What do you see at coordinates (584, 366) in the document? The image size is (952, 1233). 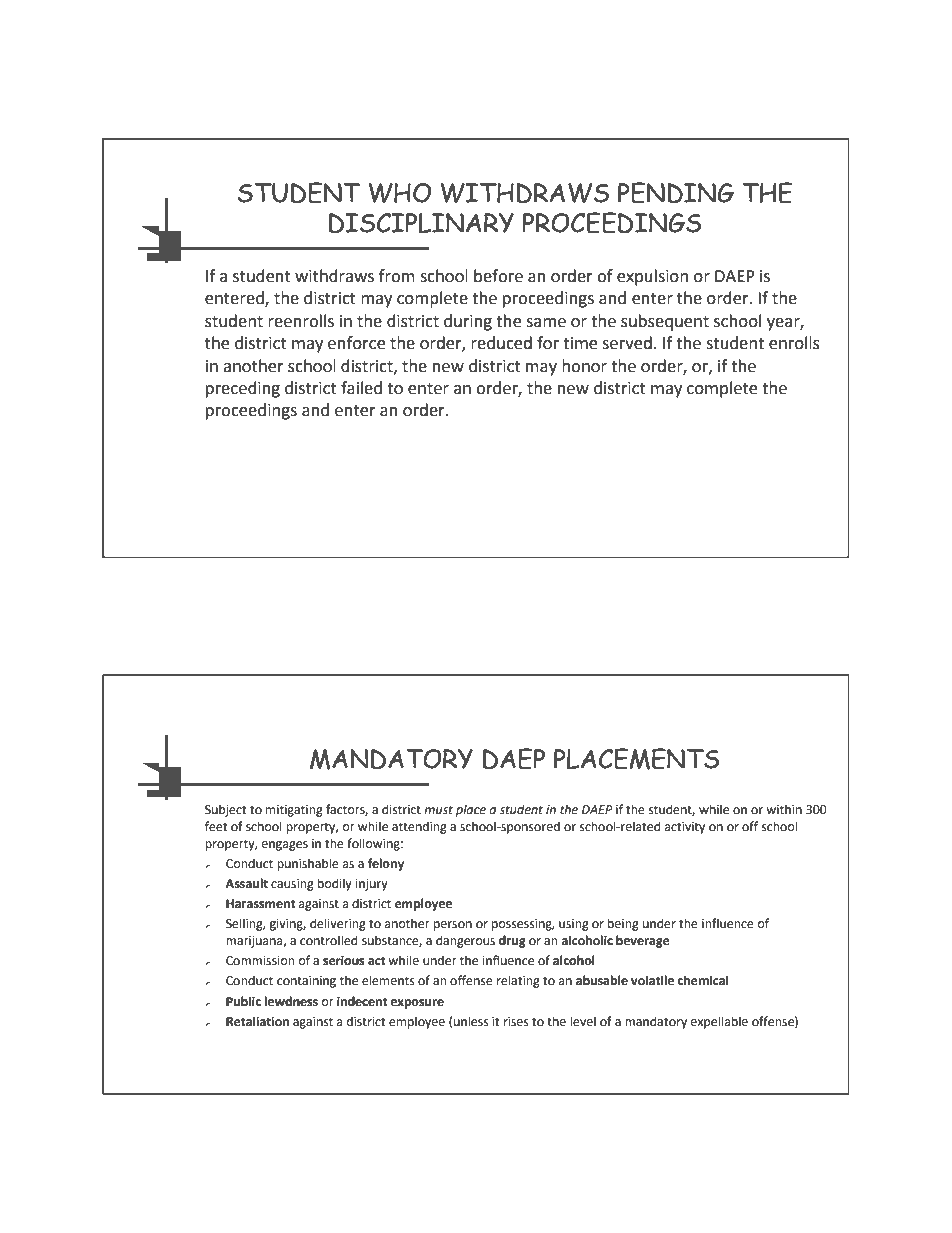 I see `honor` at bounding box center [584, 366].
